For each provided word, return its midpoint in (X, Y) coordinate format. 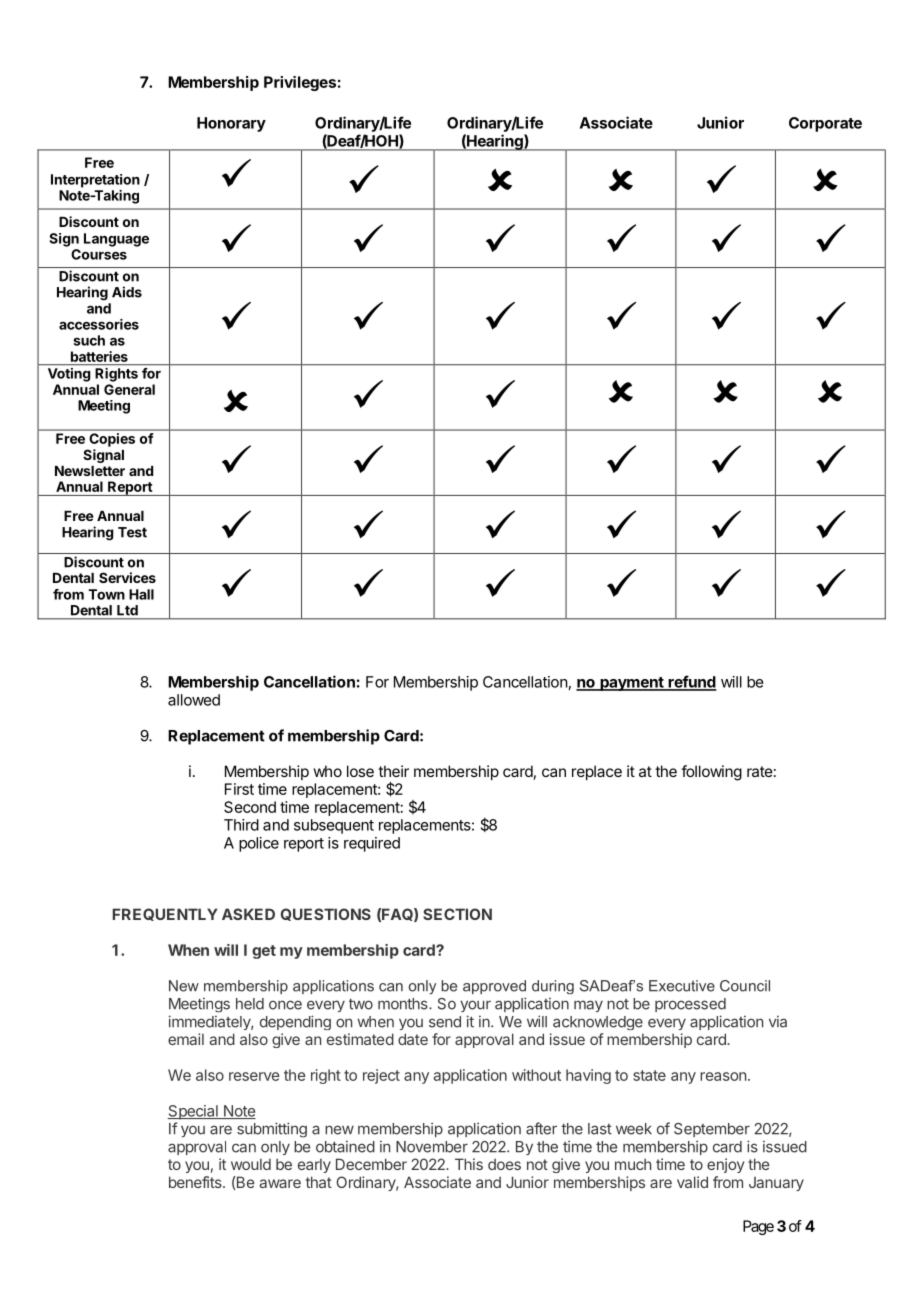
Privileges (300, 83)
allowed (194, 700)
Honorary (231, 124)
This (469, 1164)
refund (691, 682)
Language (116, 240)
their (393, 771)
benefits (196, 1182)
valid (692, 1182)
